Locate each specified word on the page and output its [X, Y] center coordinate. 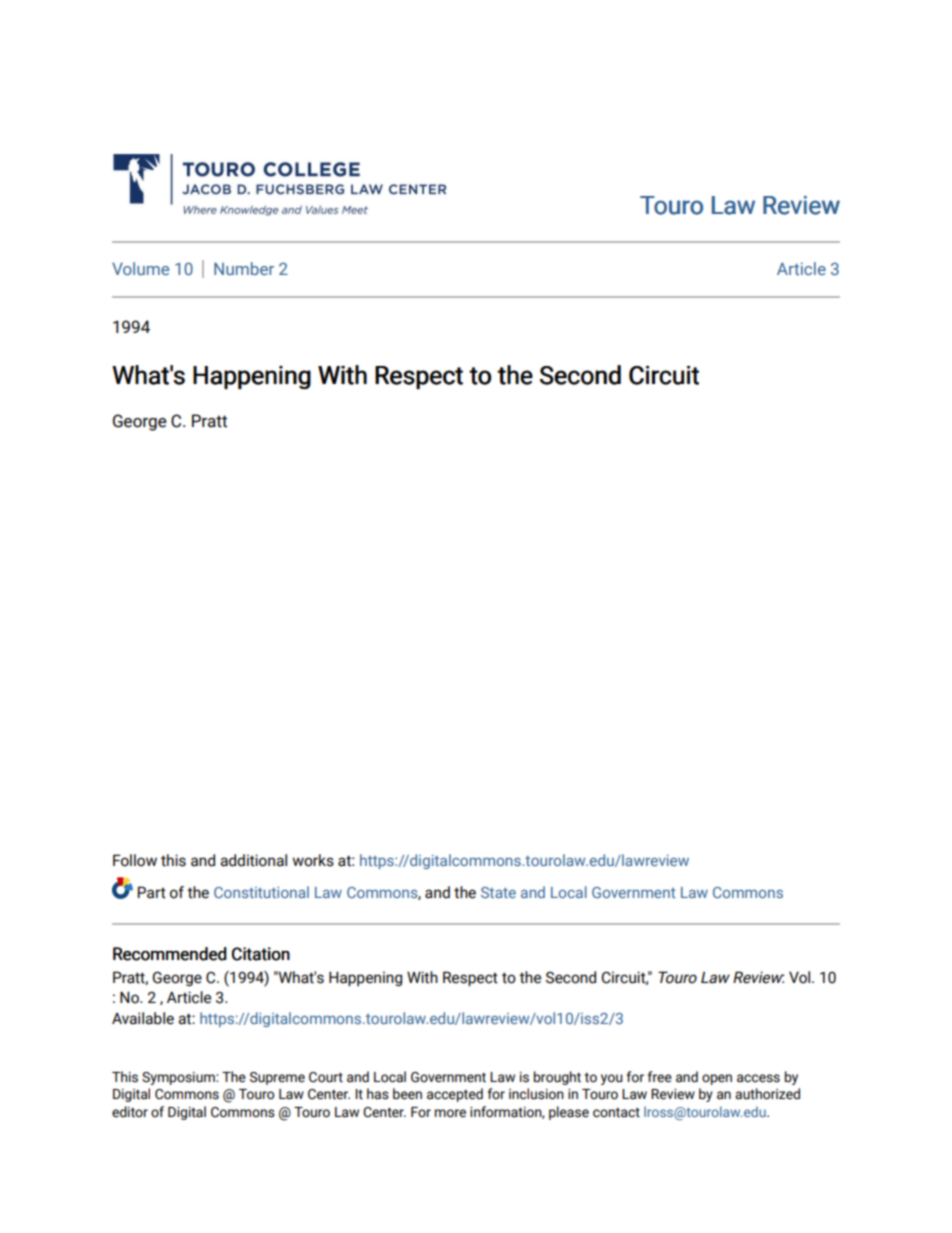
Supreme [277, 1078]
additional [253, 860]
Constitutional [261, 892]
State [498, 892]
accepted [455, 1095]
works [313, 860]
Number [244, 268]
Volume [140, 268]
